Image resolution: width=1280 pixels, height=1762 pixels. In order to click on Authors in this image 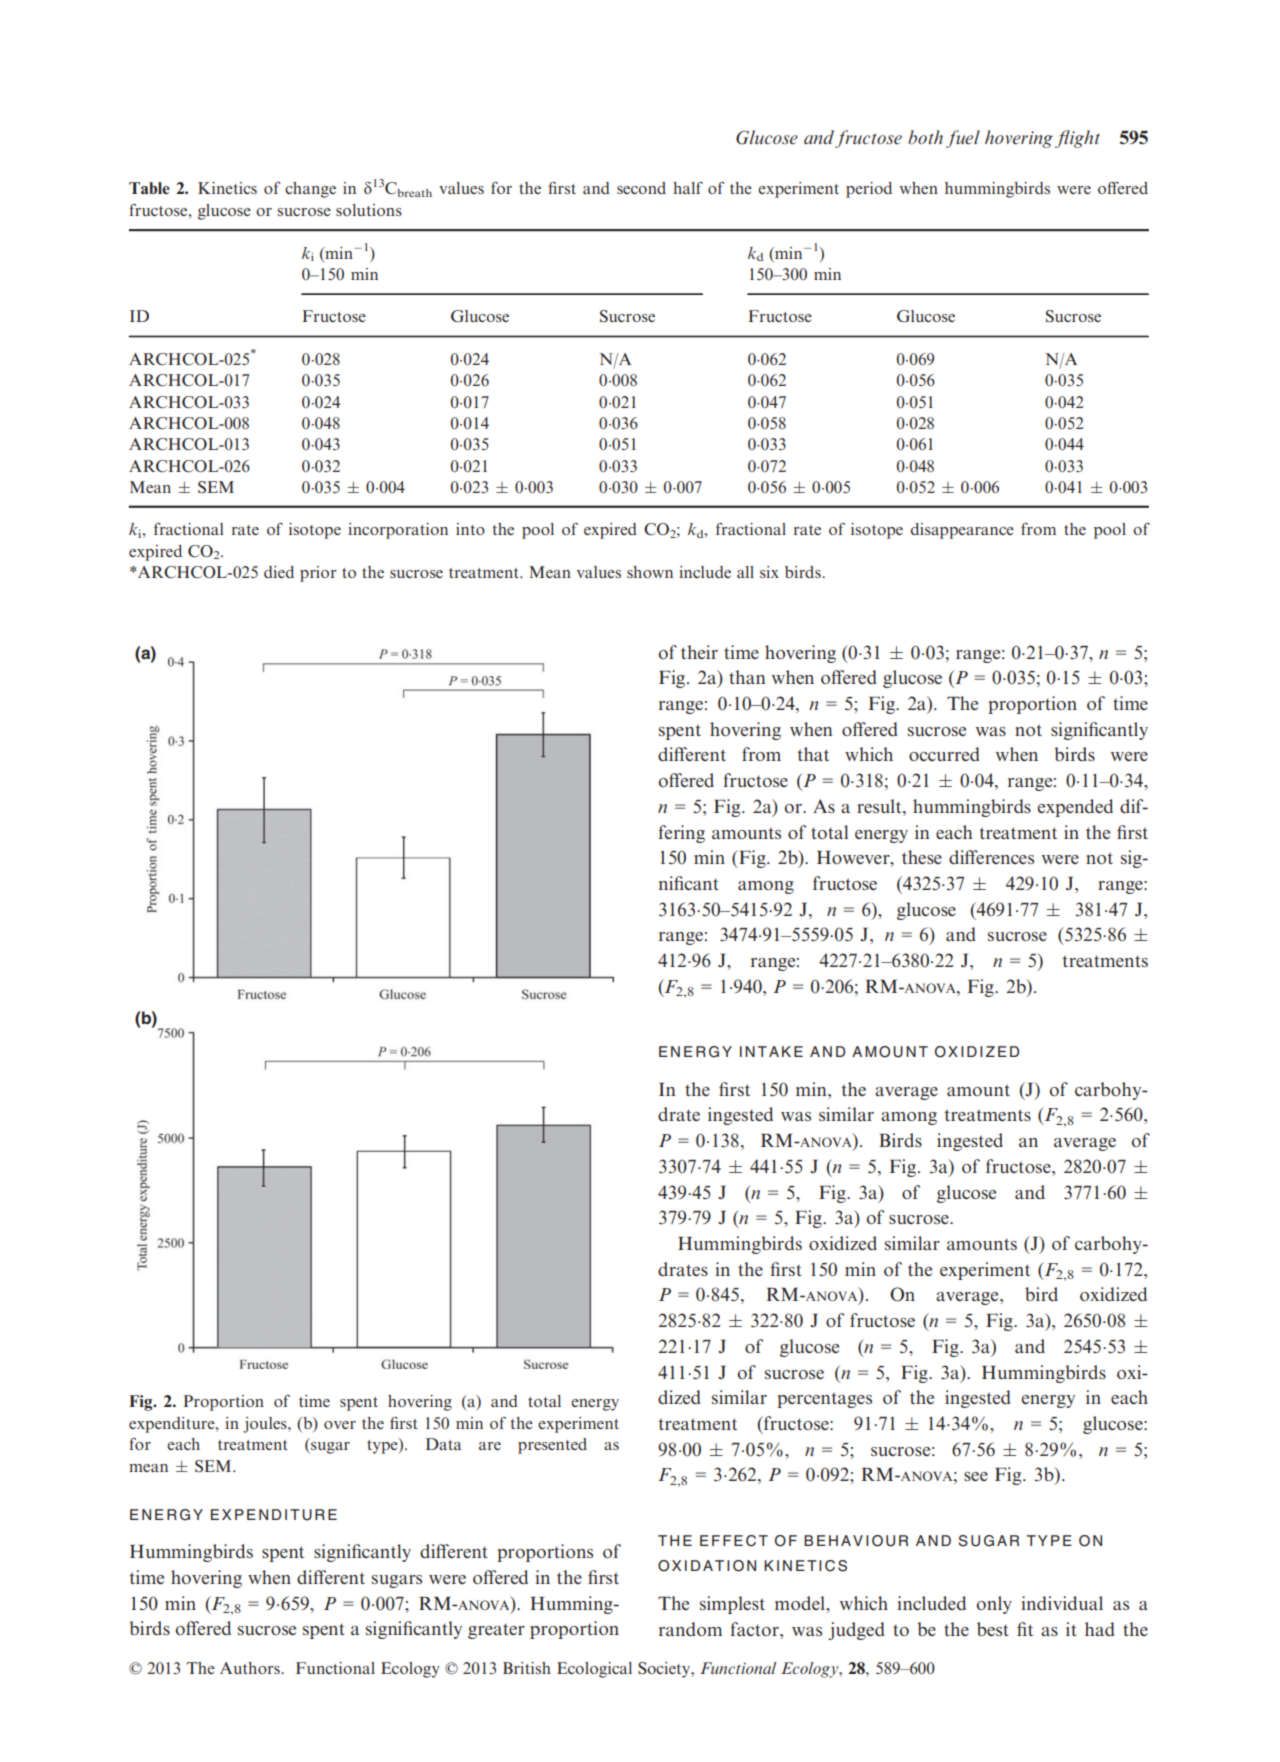, I will do `click(251, 1668)`.
